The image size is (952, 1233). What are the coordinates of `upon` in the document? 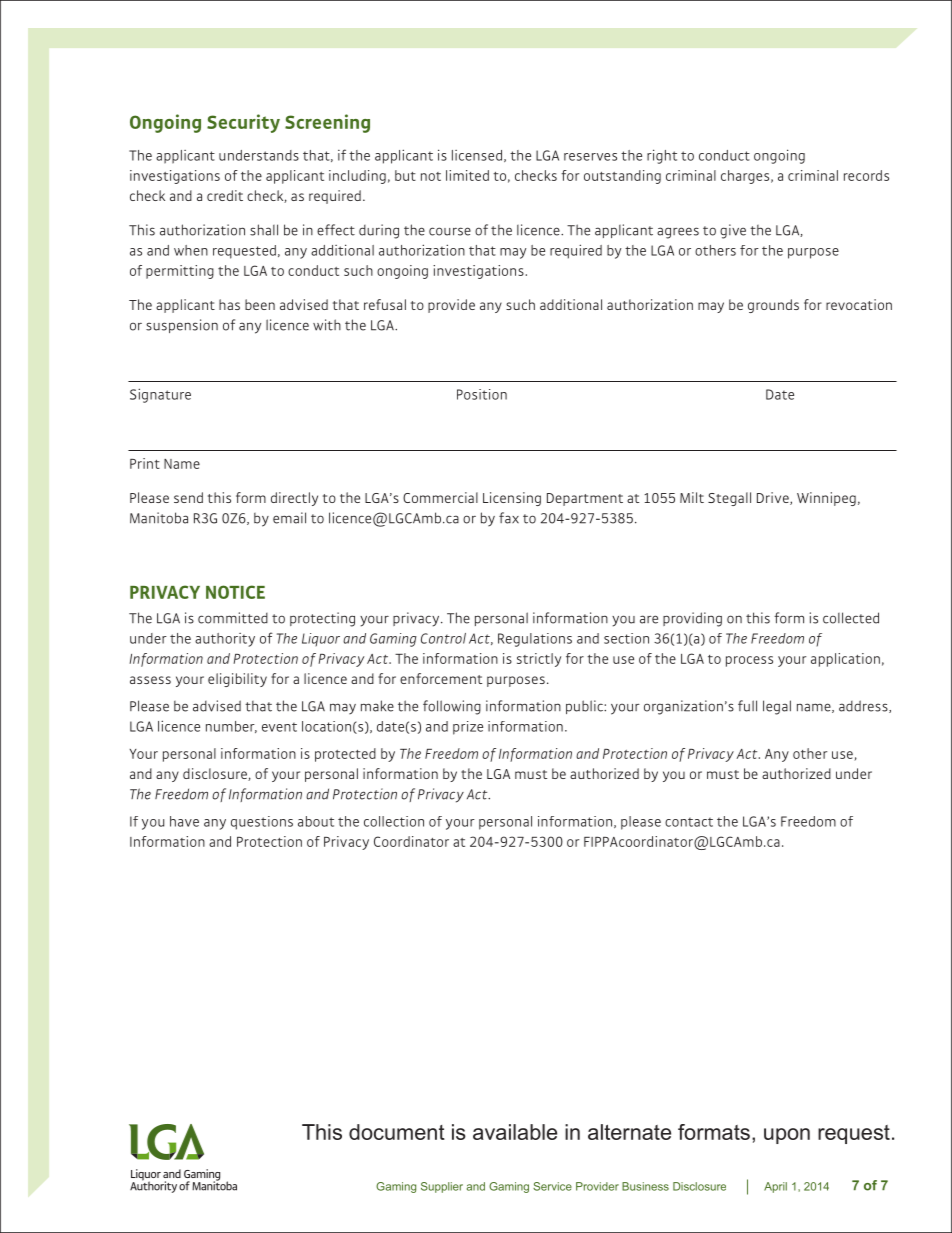 It's located at (787, 1136).
